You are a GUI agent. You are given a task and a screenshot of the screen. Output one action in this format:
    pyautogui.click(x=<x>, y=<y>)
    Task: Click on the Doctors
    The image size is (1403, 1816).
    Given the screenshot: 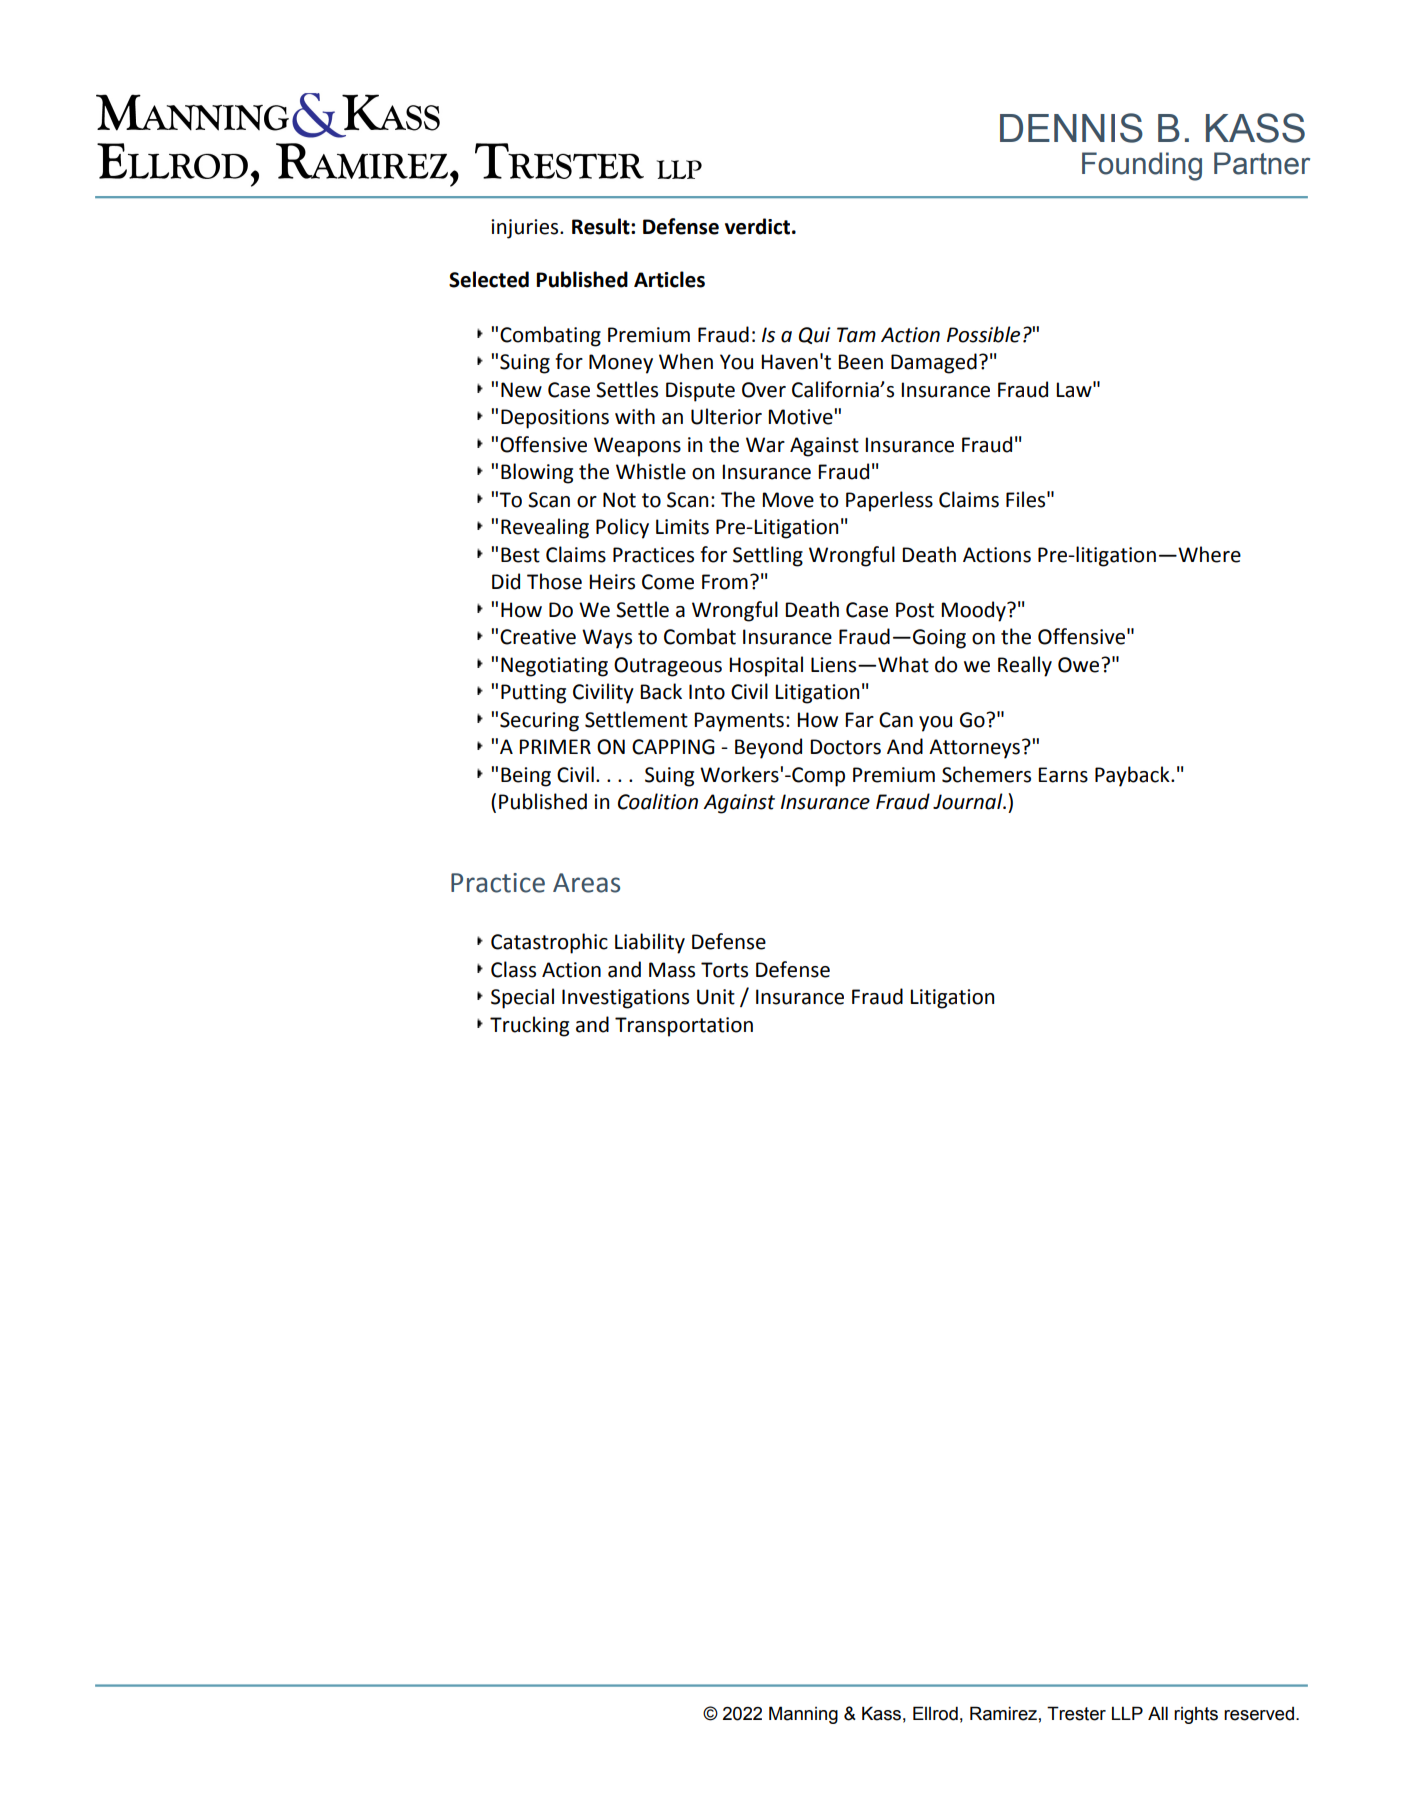 What is the action you would take?
    pyautogui.click(x=845, y=747)
